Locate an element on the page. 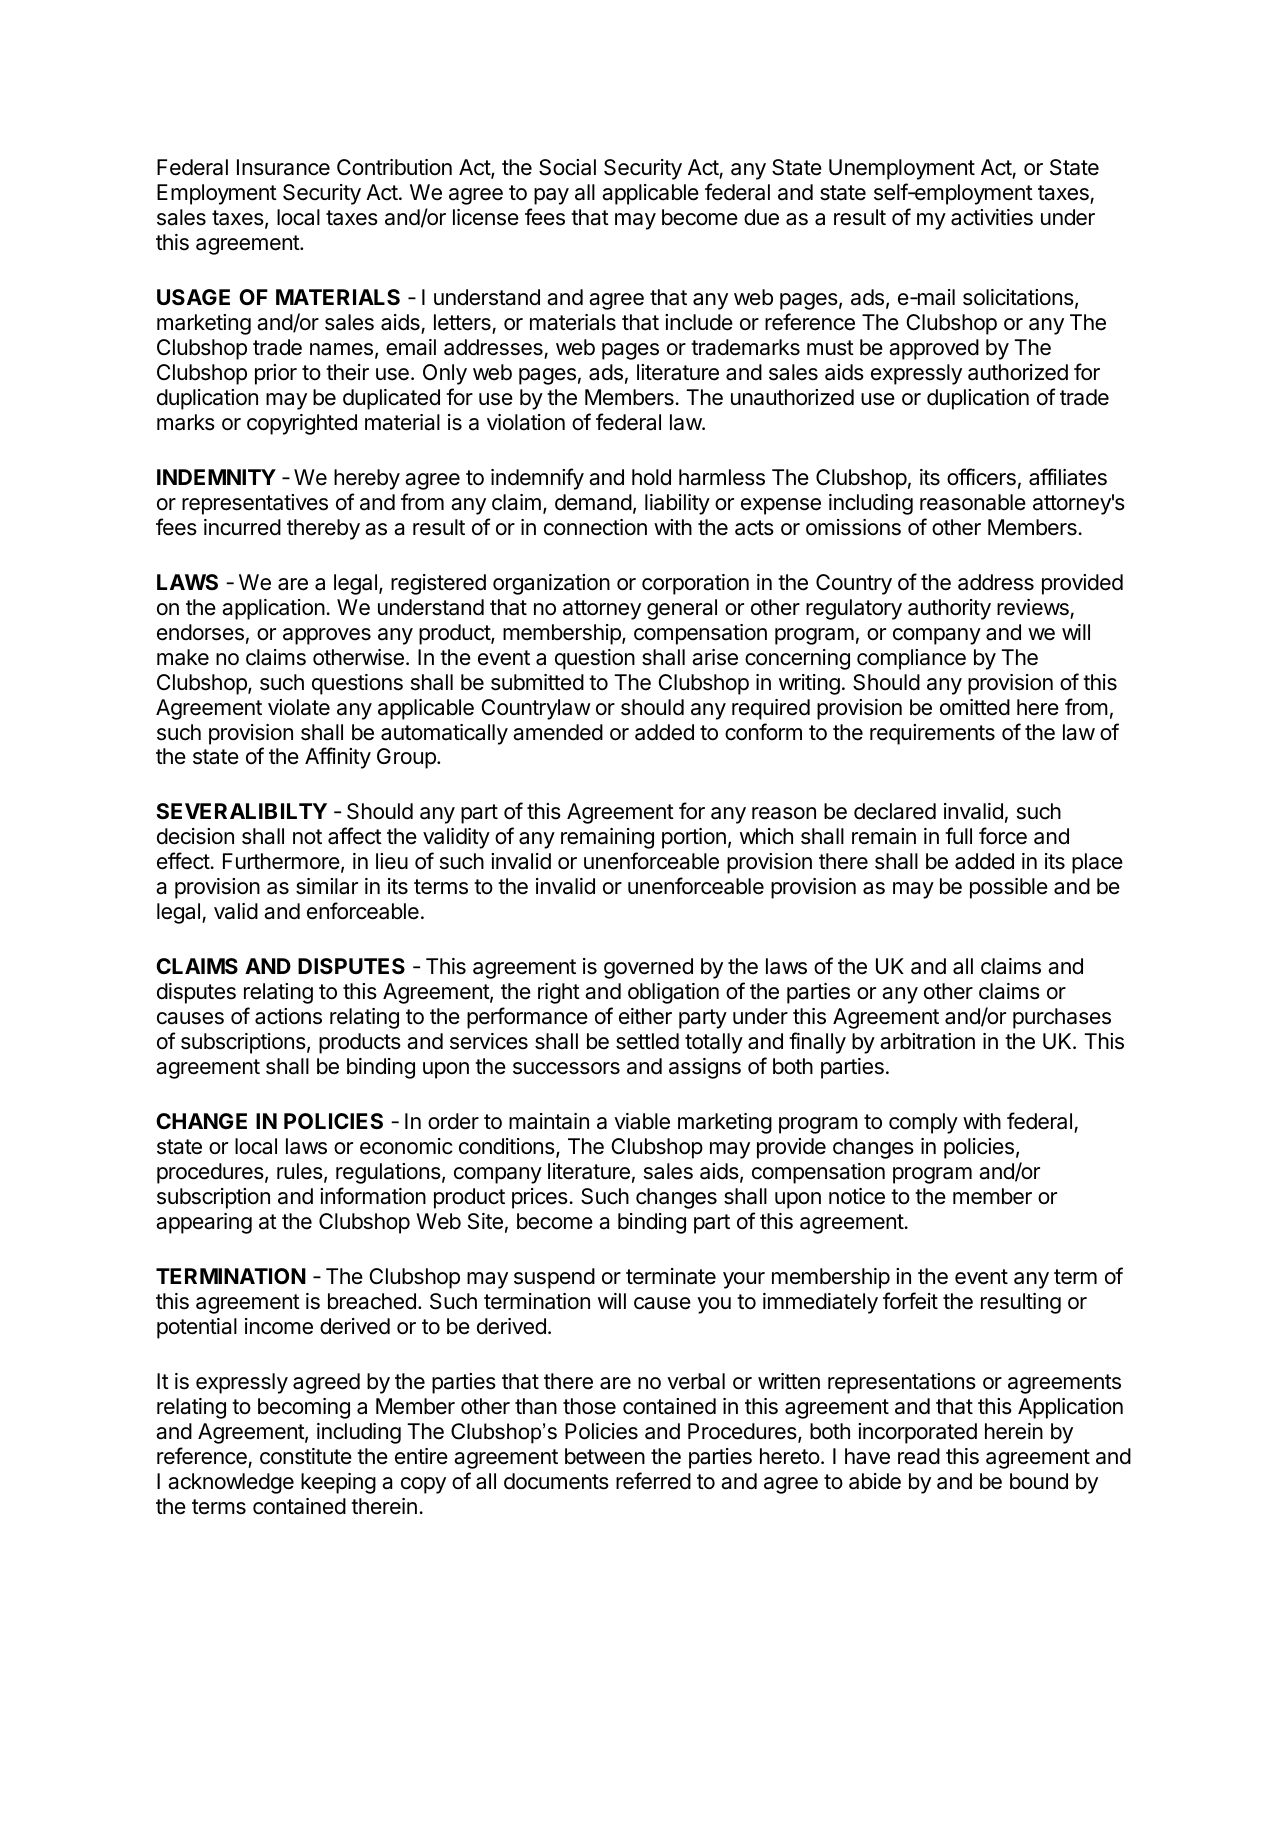 This page has width=1288, height=1823. economic is located at coordinates (406, 1146).
